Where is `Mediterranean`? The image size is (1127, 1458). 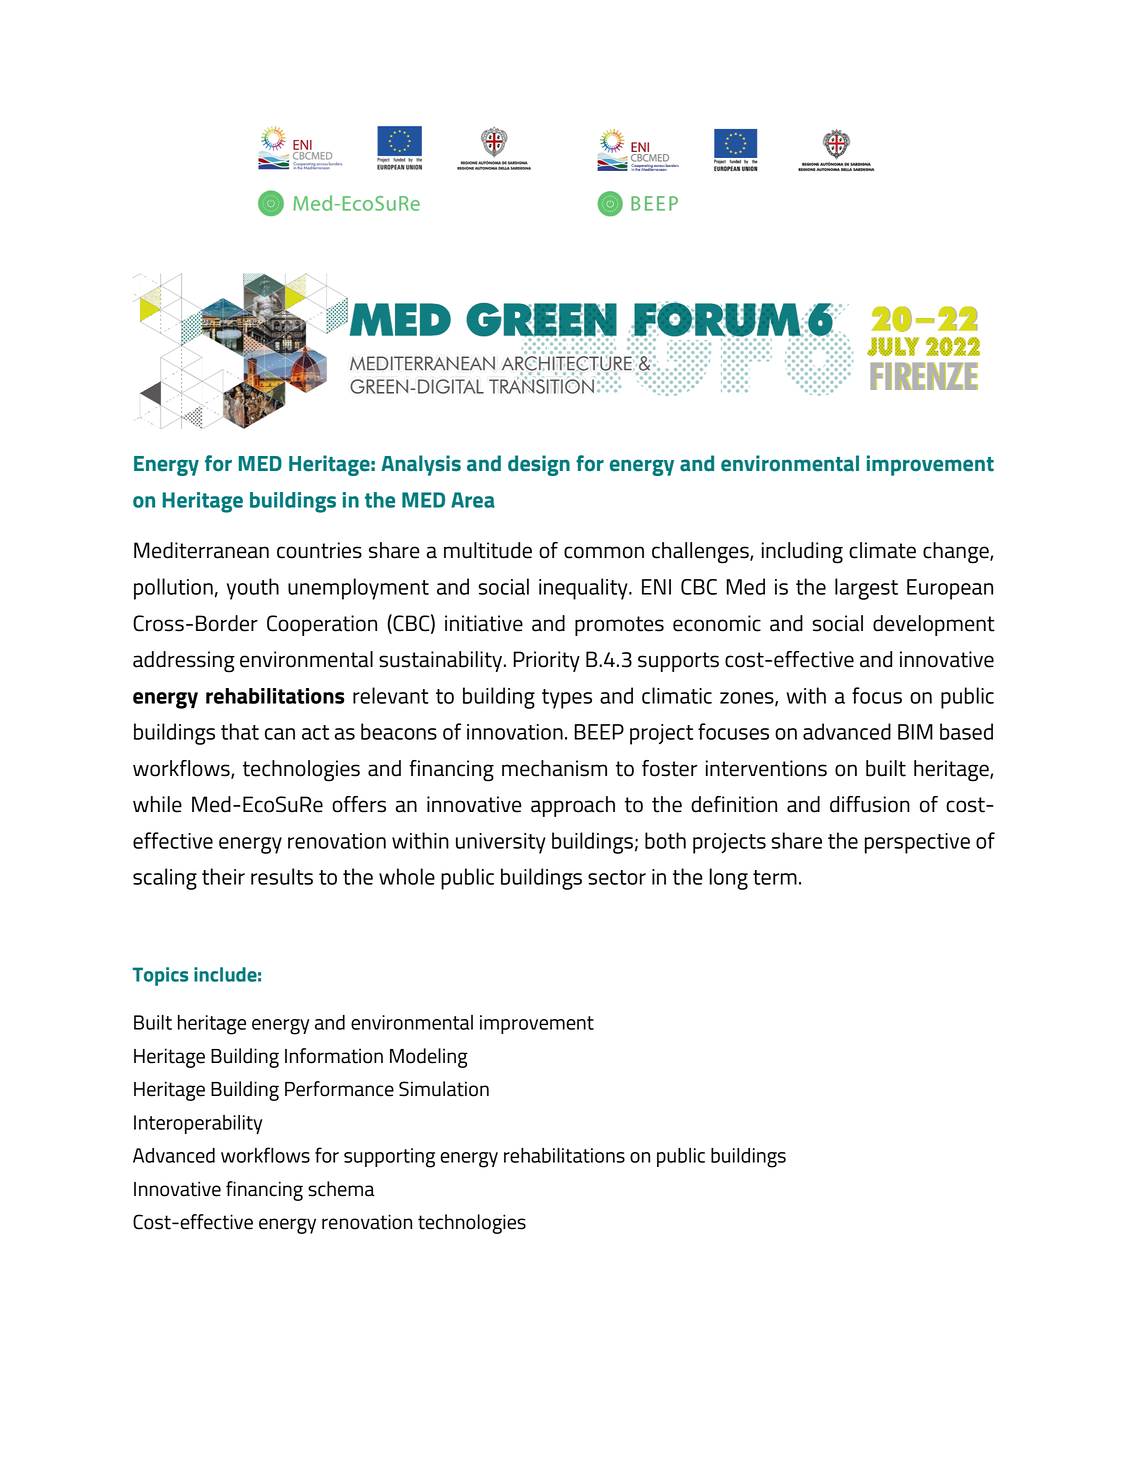 Mediterranean is located at coordinates (201, 550).
